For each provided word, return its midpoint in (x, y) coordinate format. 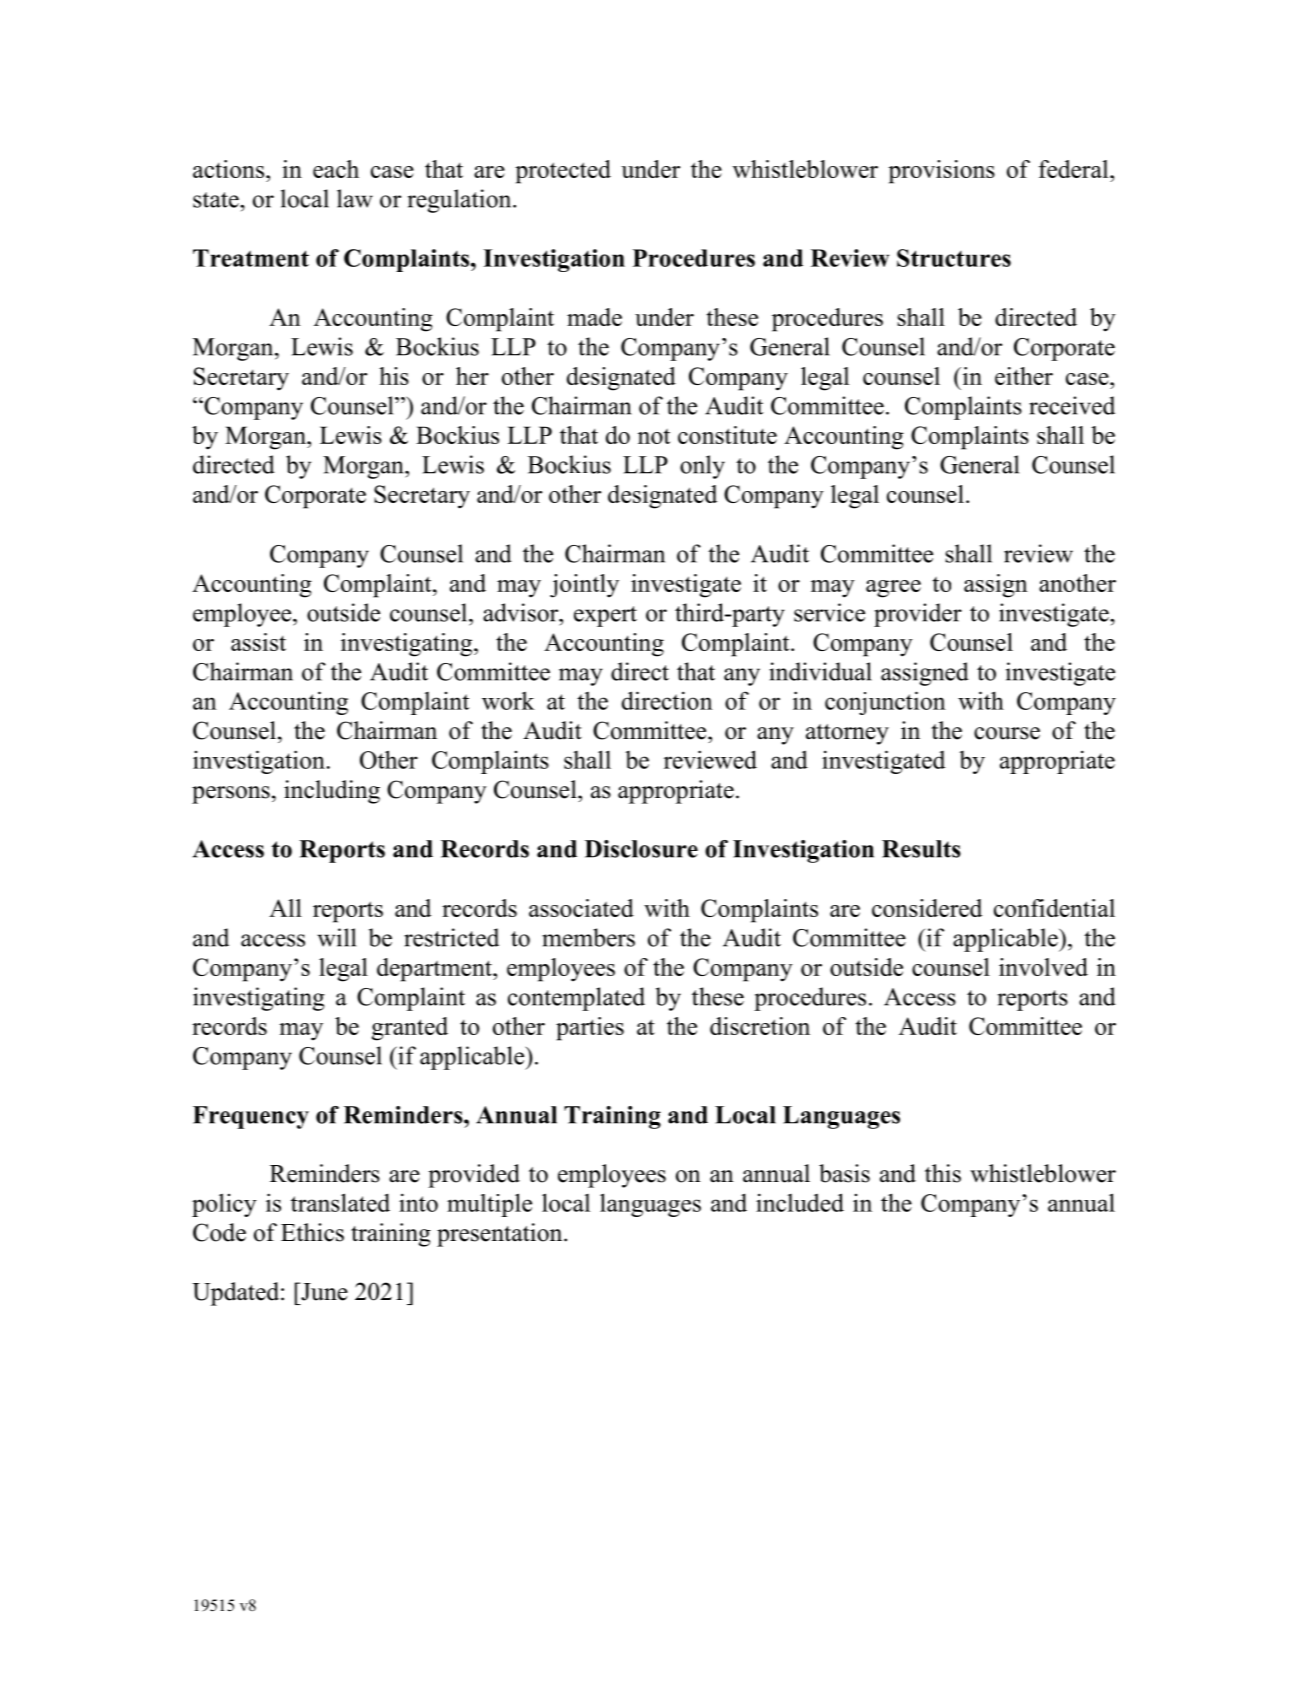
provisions (941, 172)
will (336, 937)
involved (1043, 967)
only (702, 467)
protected (563, 172)
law (355, 198)
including (332, 792)
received (1072, 405)
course (1007, 733)
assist (258, 642)
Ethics (312, 1232)
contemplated (576, 999)
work (508, 700)
